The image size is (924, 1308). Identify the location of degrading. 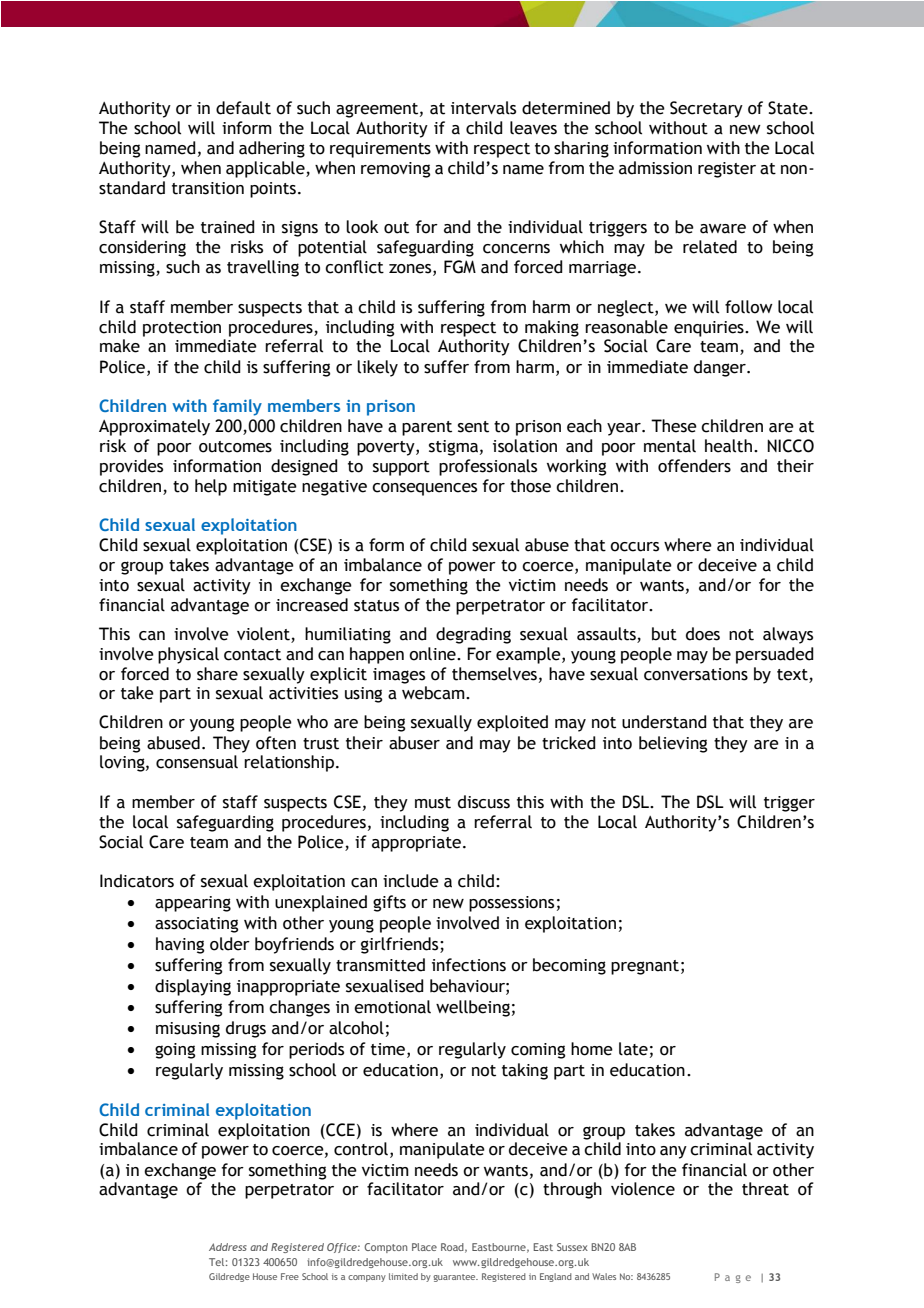
(473, 635).
